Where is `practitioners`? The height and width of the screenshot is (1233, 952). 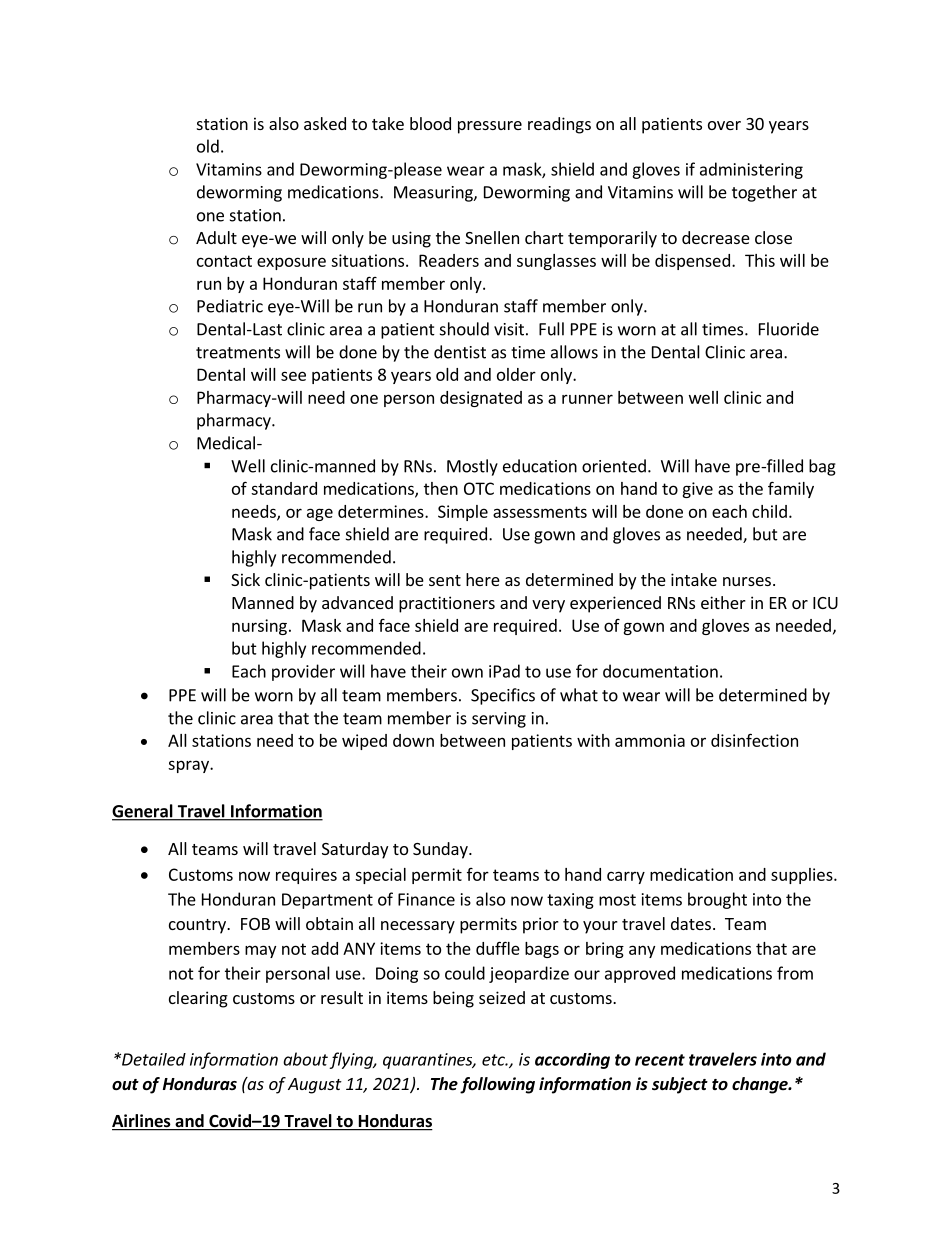
practitioners is located at coordinates (447, 604).
